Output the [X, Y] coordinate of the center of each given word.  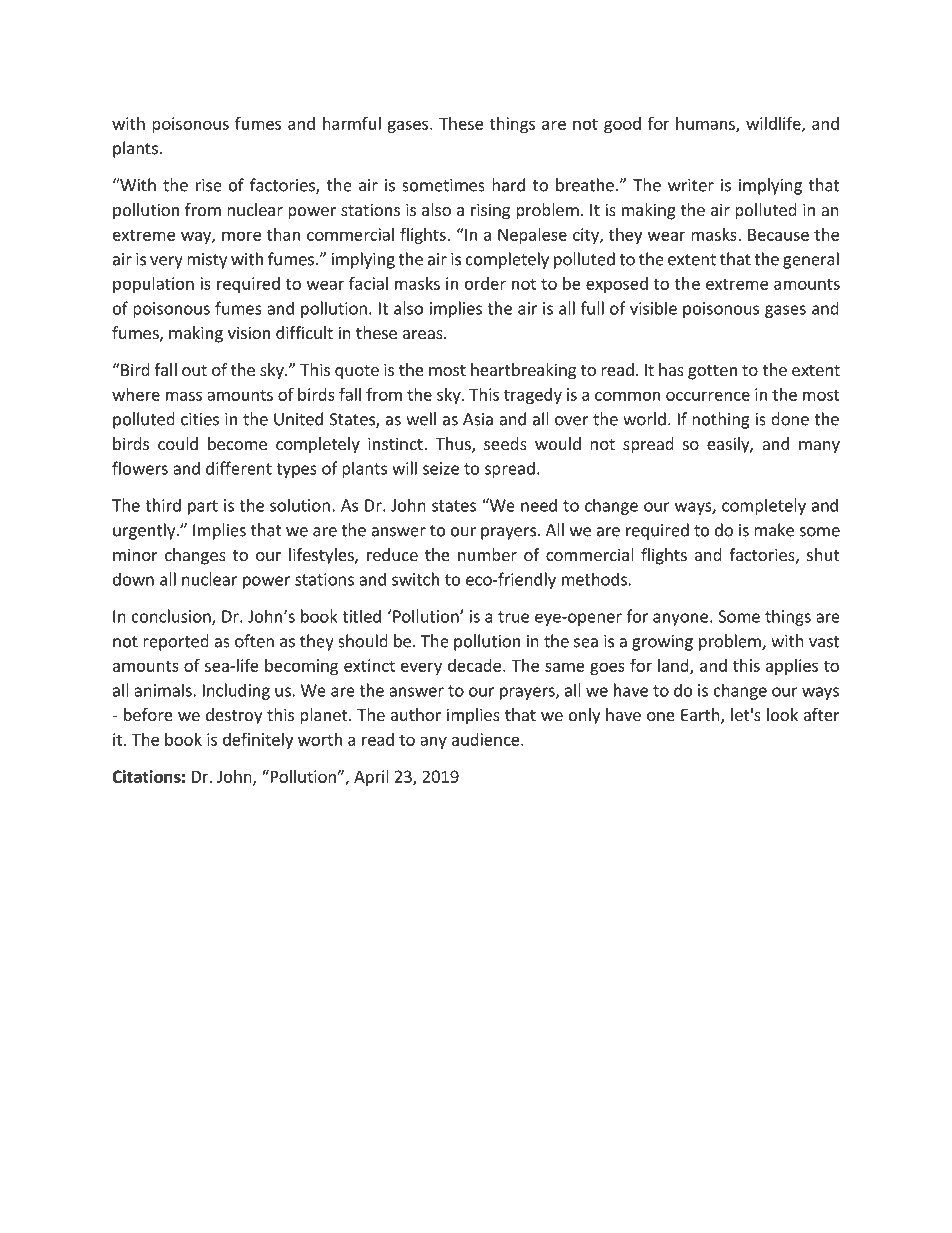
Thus [454, 445]
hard [508, 185]
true [513, 617]
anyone [680, 619]
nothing [721, 420]
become [237, 443]
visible [653, 308]
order [485, 283]
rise [209, 185]
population [153, 285]
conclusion [172, 617]
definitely [258, 740]
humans [706, 124]
